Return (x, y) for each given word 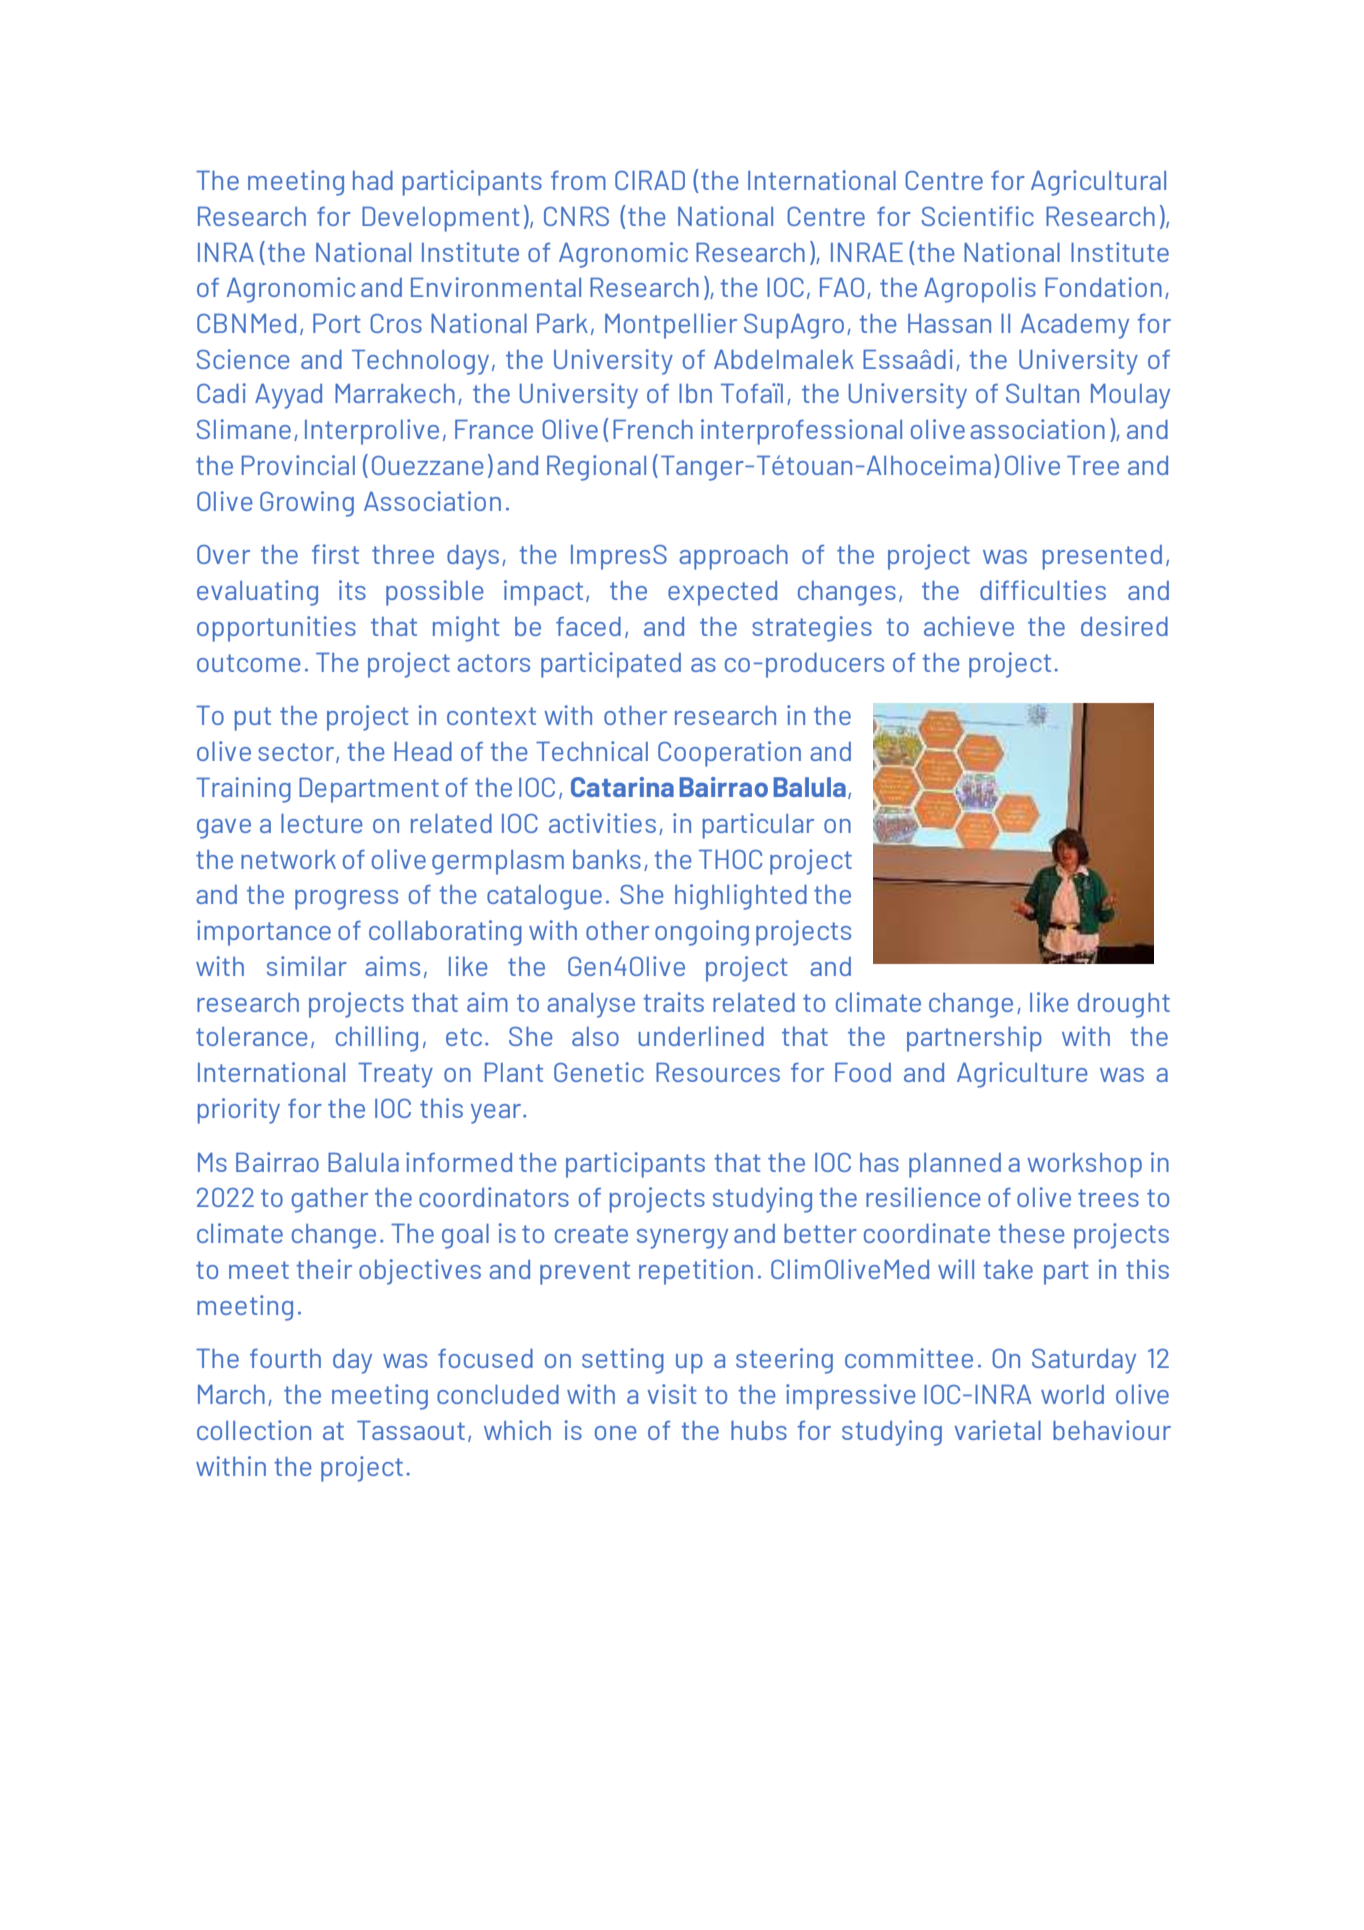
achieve (969, 626)
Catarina (622, 787)
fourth (285, 1358)
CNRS (576, 216)
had (373, 180)
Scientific (978, 216)
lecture (321, 823)
